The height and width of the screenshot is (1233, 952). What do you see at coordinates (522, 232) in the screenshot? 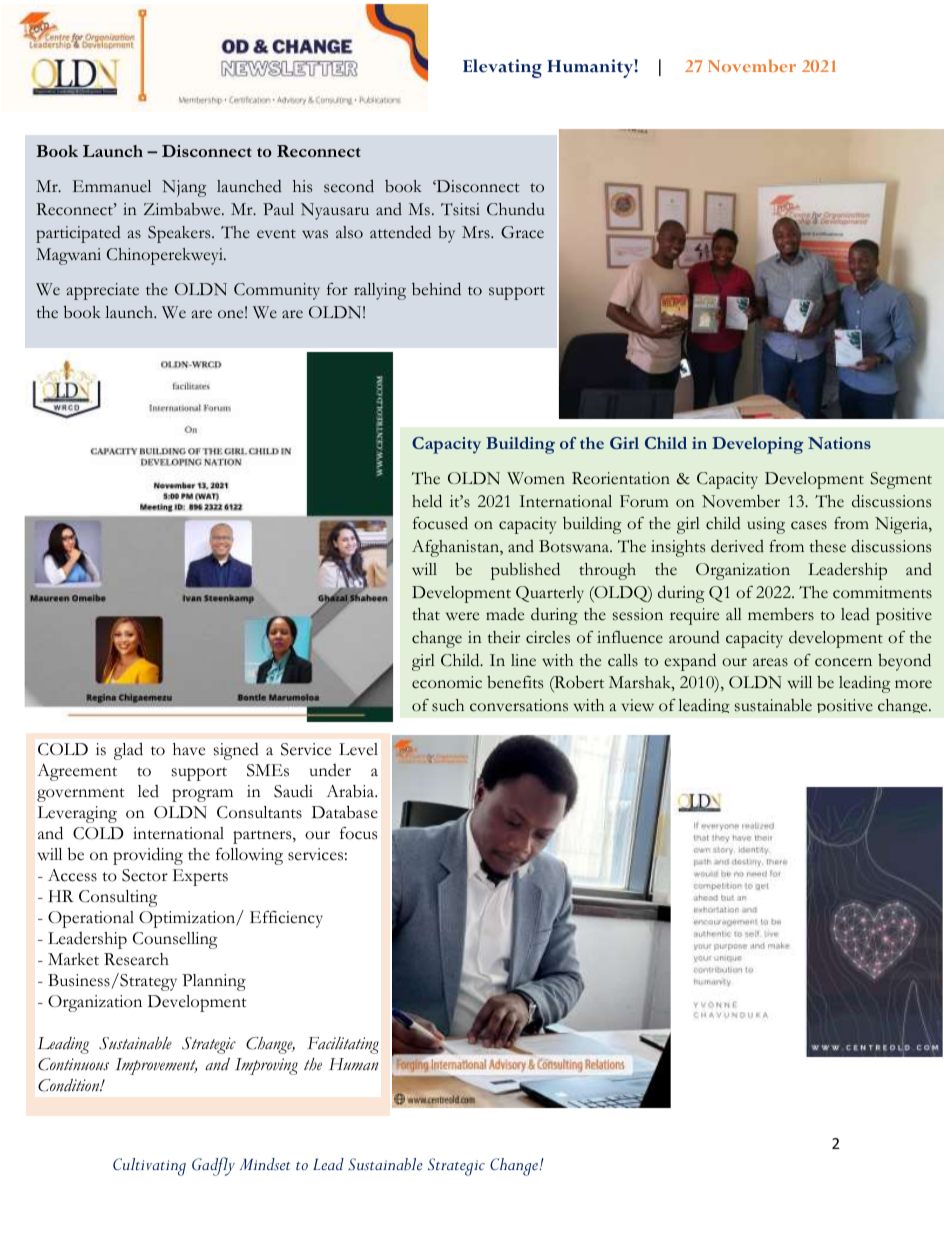
I see `Grace` at bounding box center [522, 232].
